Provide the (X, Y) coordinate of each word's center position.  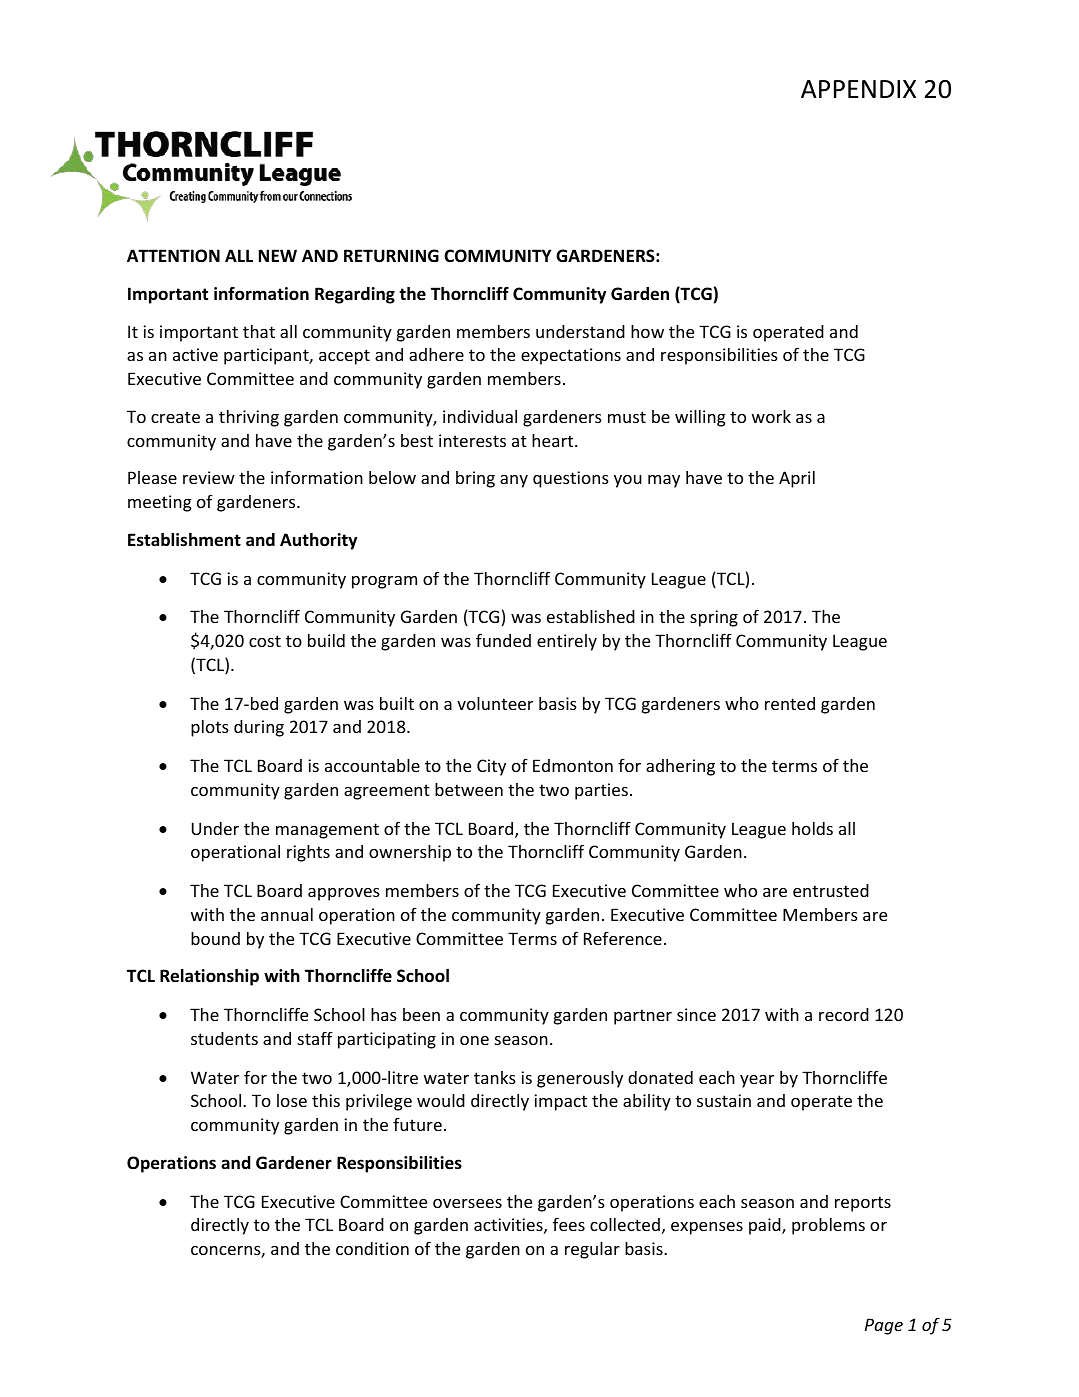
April (797, 479)
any (514, 481)
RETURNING (391, 256)
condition (372, 1248)
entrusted (831, 890)
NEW (278, 255)
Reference (623, 938)
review (209, 477)
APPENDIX (858, 89)
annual (287, 914)
